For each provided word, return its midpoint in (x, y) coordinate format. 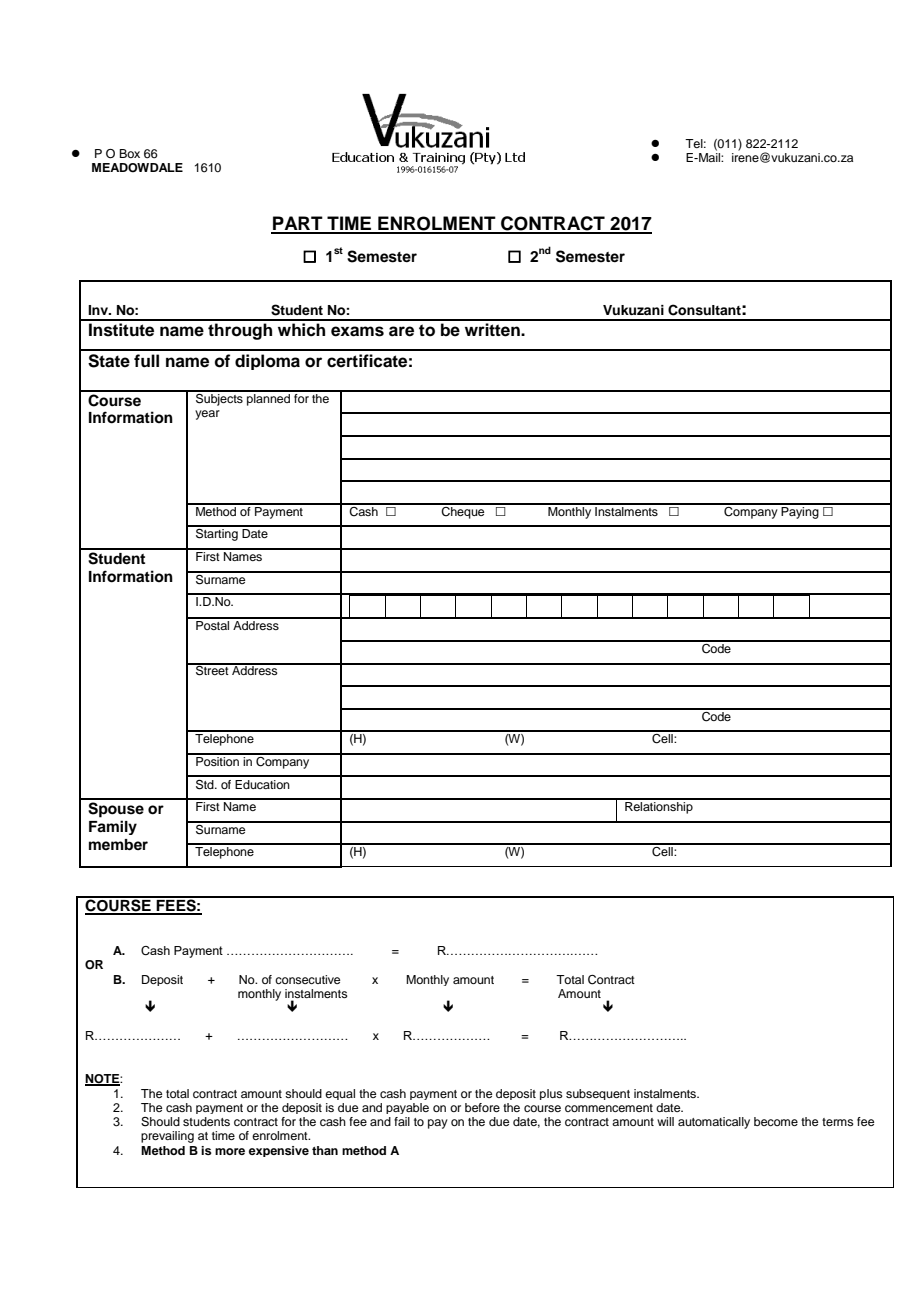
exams (357, 331)
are (401, 331)
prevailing (167, 1137)
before (482, 1107)
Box (129, 153)
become (776, 1121)
